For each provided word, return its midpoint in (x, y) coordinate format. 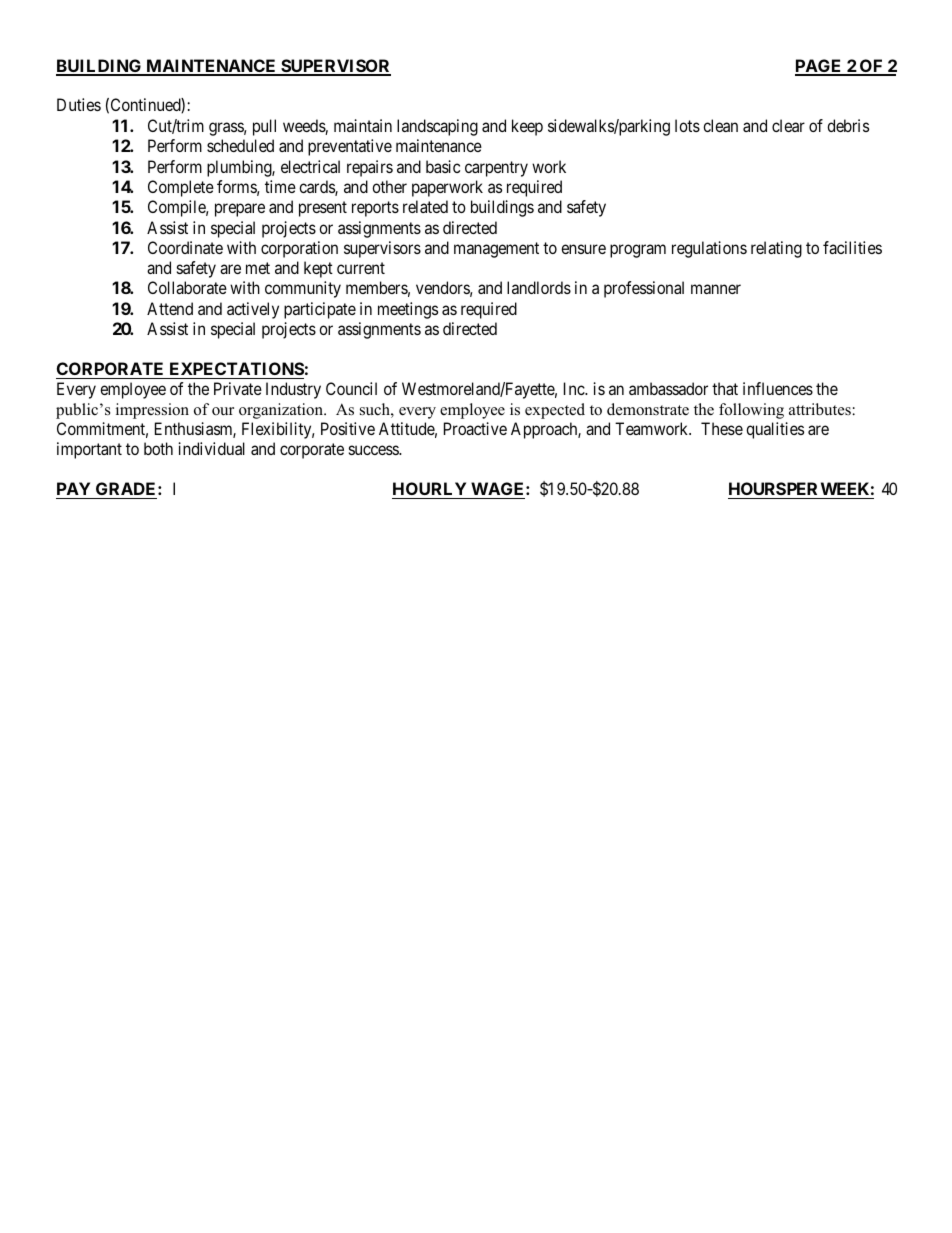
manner (716, 289)
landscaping (437, 127)
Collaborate (187, 287)
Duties (79, 104)
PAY (73, 488)
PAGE (819, 67)
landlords (539, 287)
